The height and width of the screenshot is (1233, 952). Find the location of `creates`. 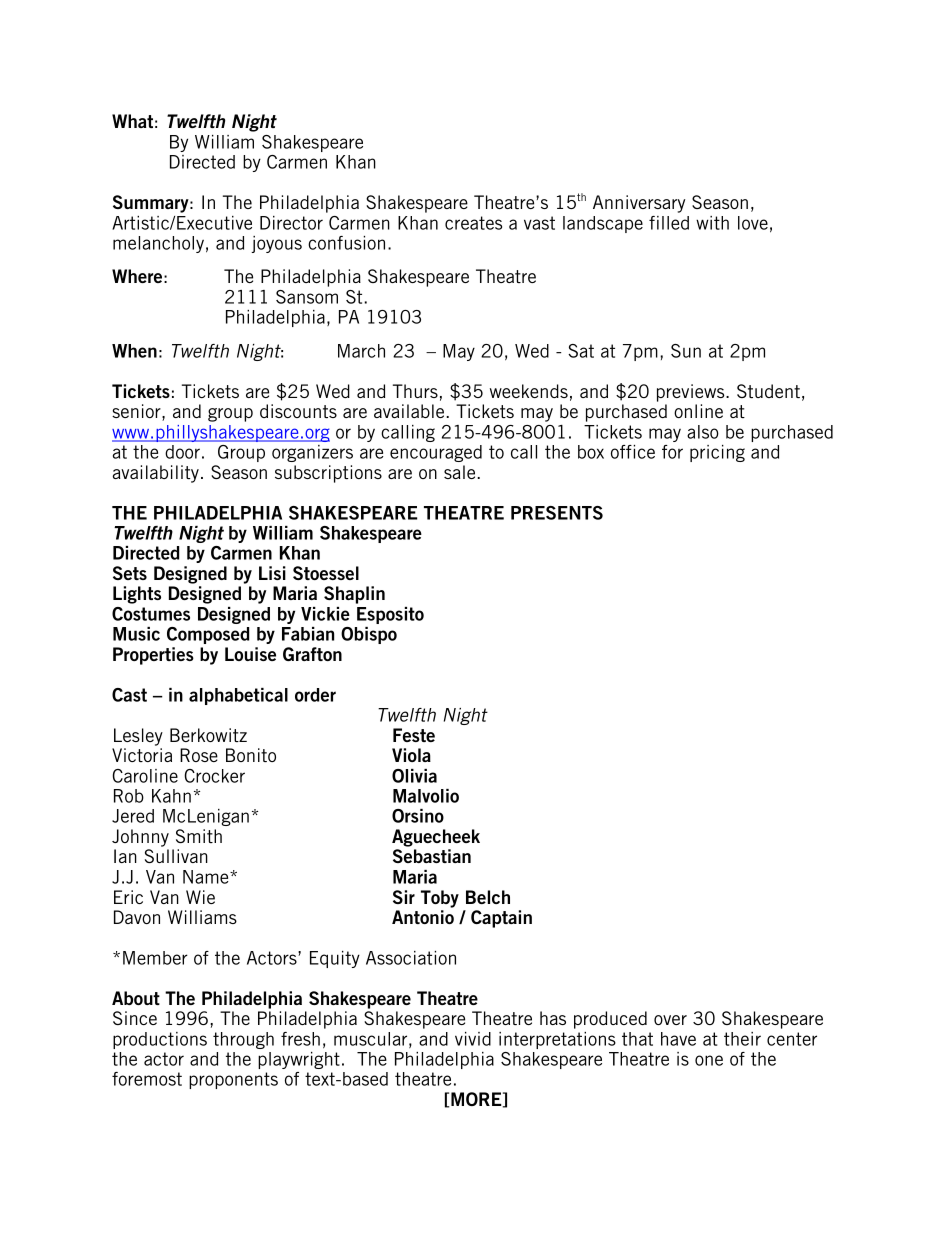

creates is located at coordinates (473, 223).
